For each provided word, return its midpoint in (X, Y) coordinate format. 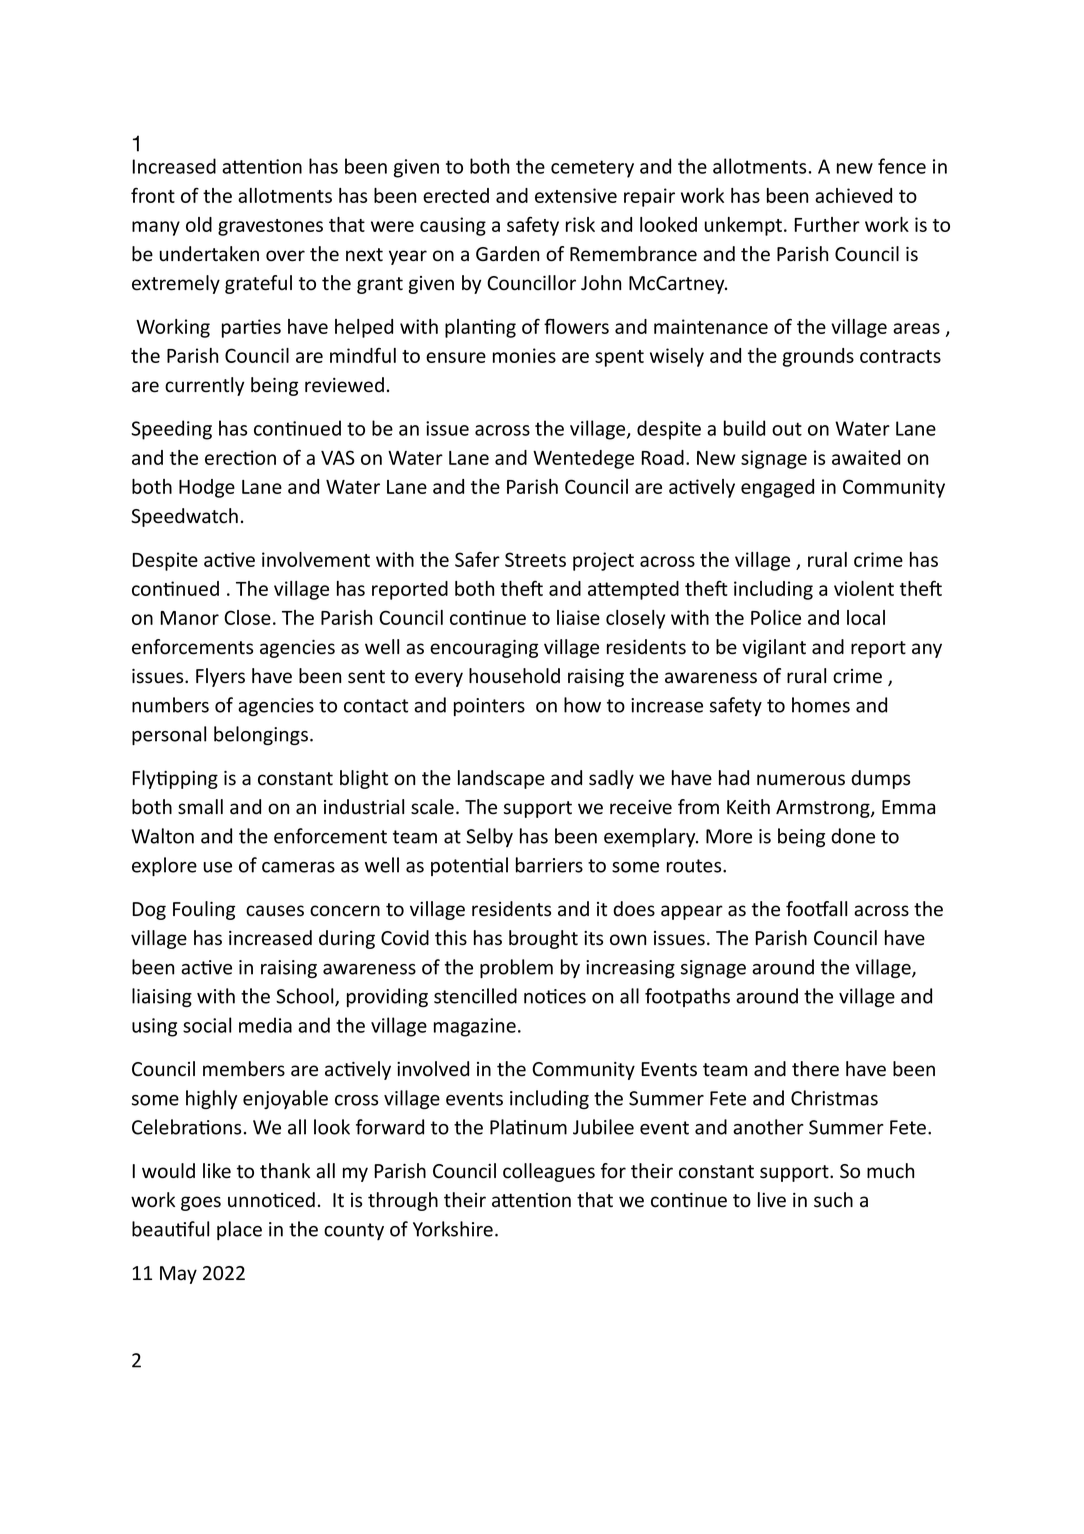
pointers (489, 707)
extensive (576, 195)
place (239, 1230)
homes (821, 705)
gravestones (270, 227)
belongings (261, 735)
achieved (853, 195)
